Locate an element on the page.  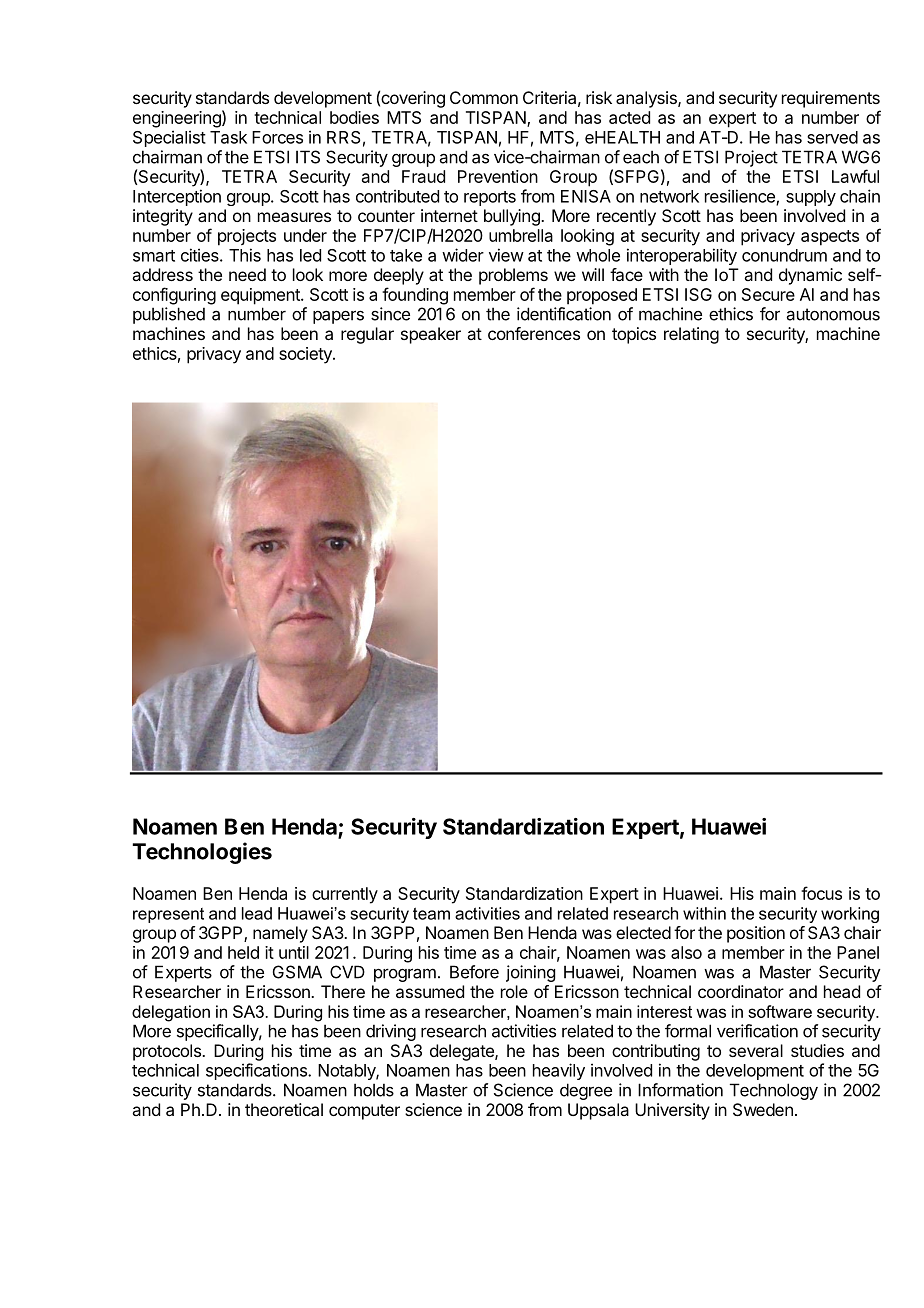
served is located at coordinates (832, 137).
